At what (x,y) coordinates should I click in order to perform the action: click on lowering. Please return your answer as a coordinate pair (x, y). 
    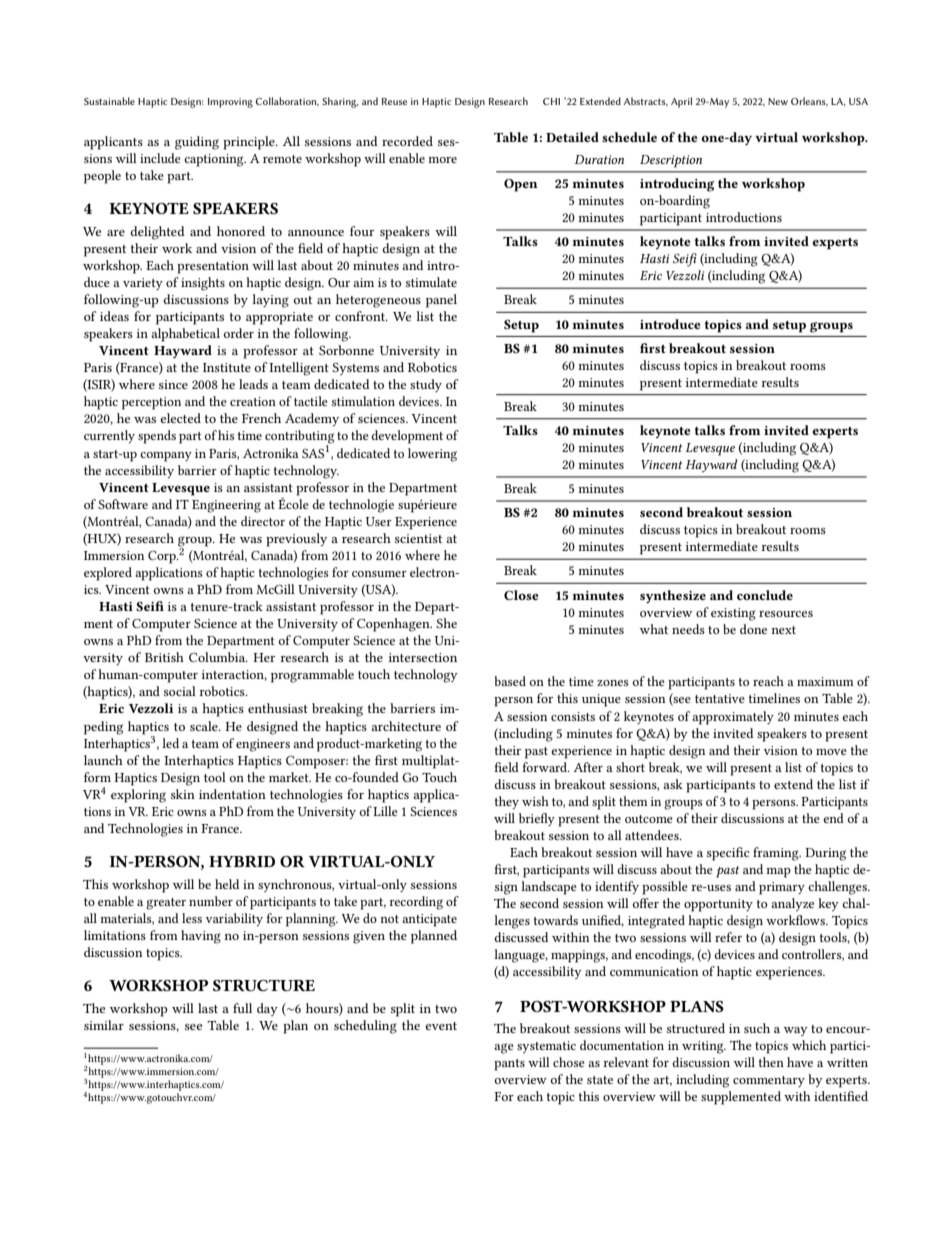
    Looking at the image, I should click on (432, 455).
